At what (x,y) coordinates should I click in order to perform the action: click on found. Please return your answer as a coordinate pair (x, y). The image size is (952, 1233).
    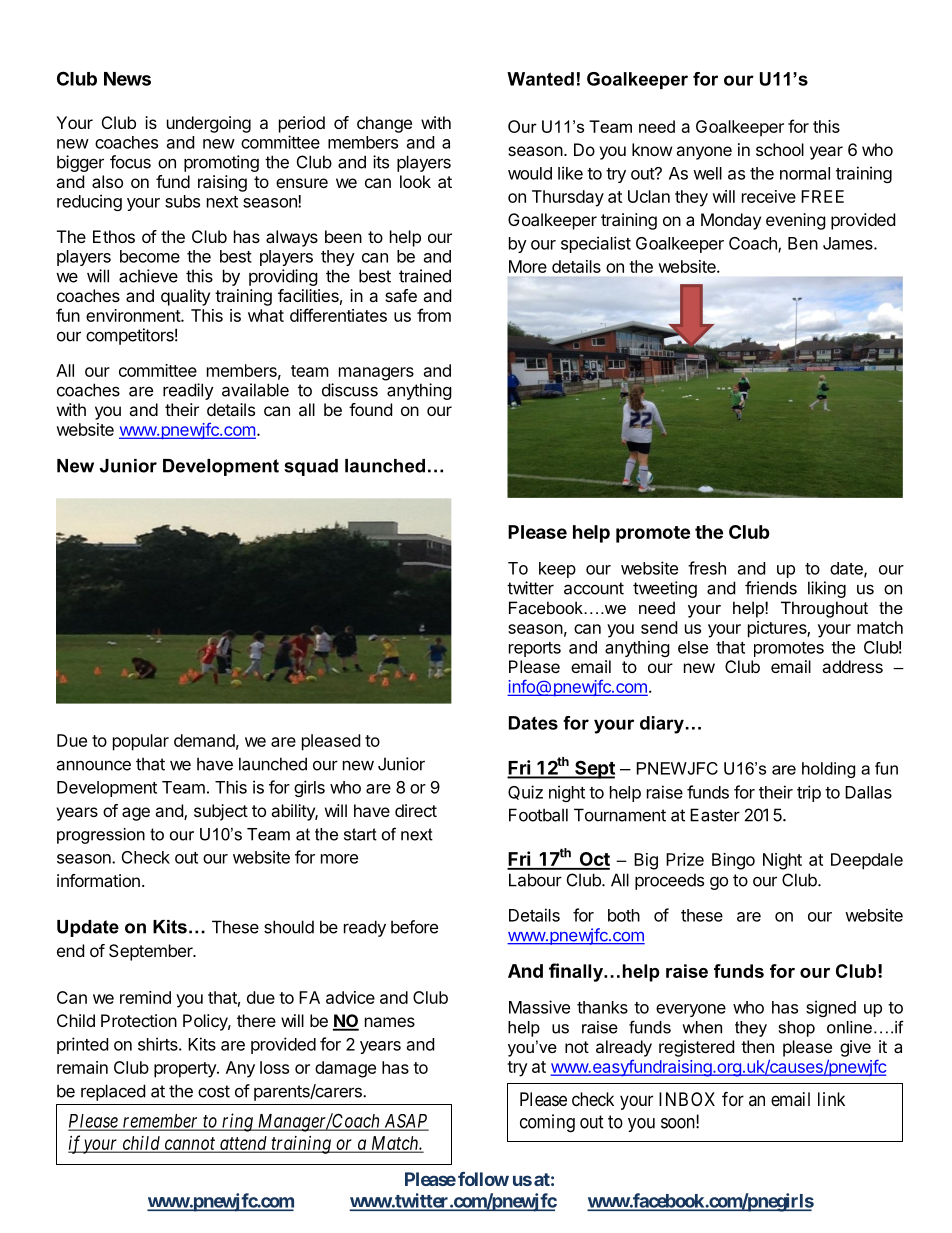
    Looking at the image, I should click on (370, 409).
